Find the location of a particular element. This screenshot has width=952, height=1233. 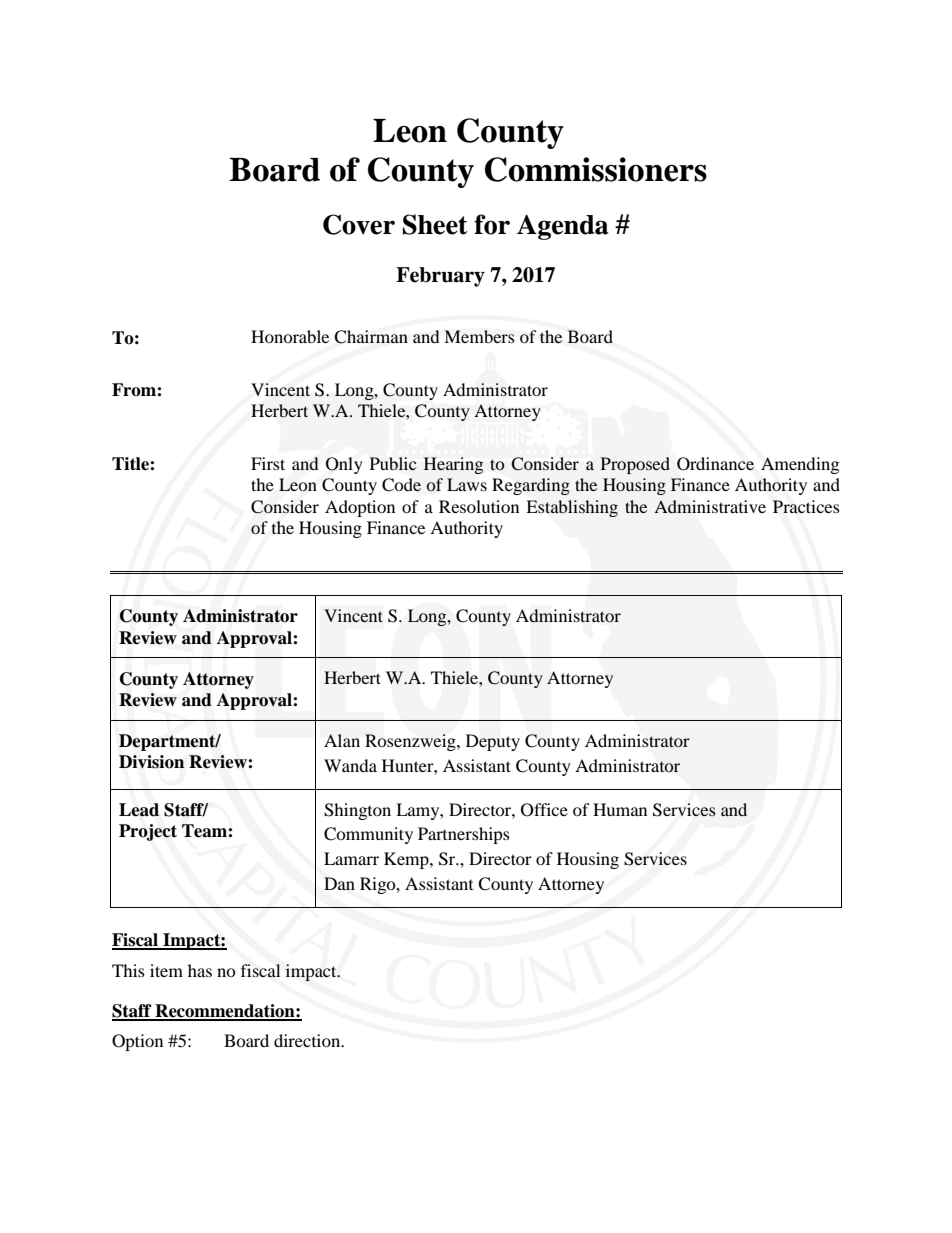

Lead is located at coordinates (139, 810).
